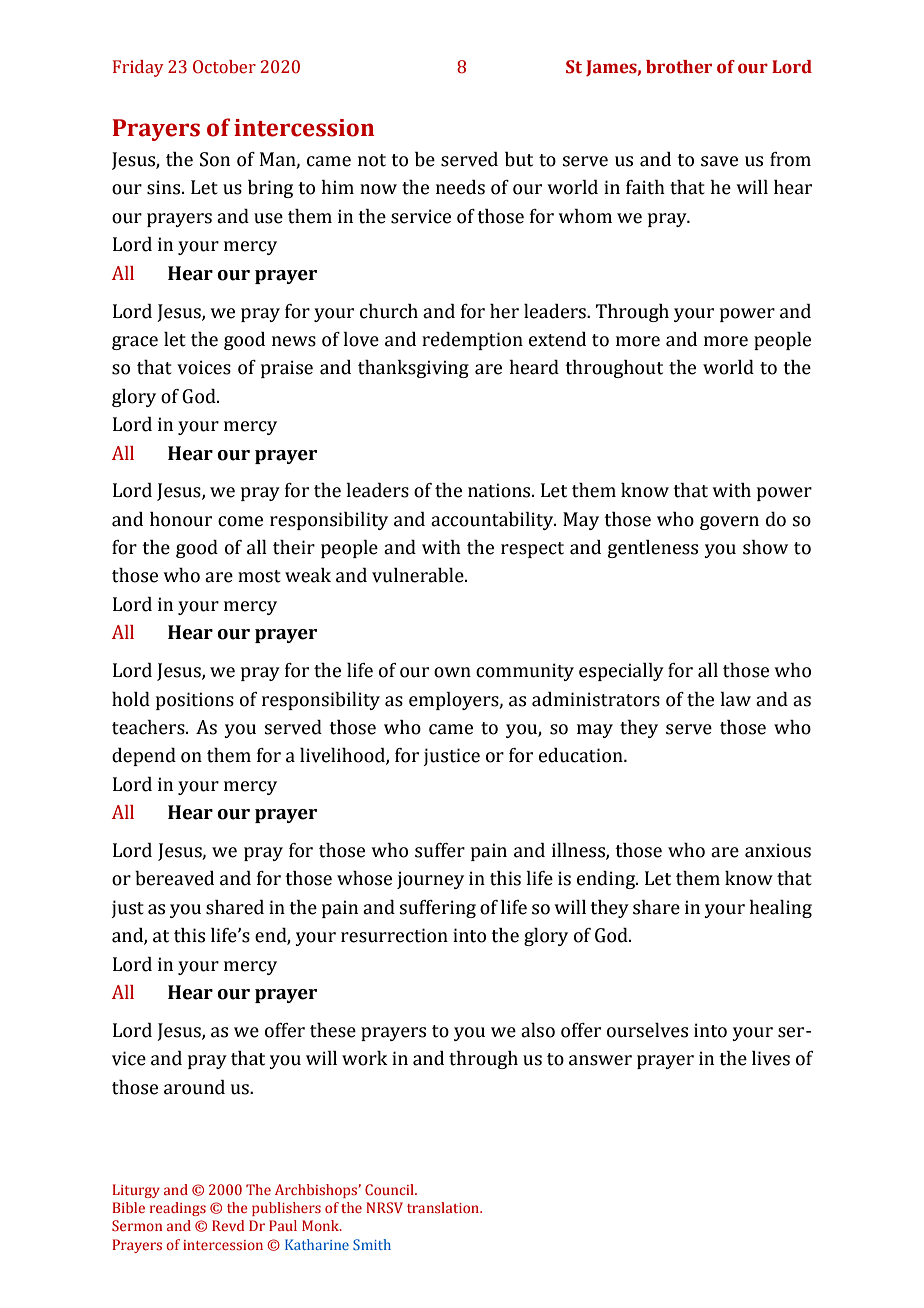 The width and height of the document is (924, 1308). I want to click on accountability, so click(493, 521).
